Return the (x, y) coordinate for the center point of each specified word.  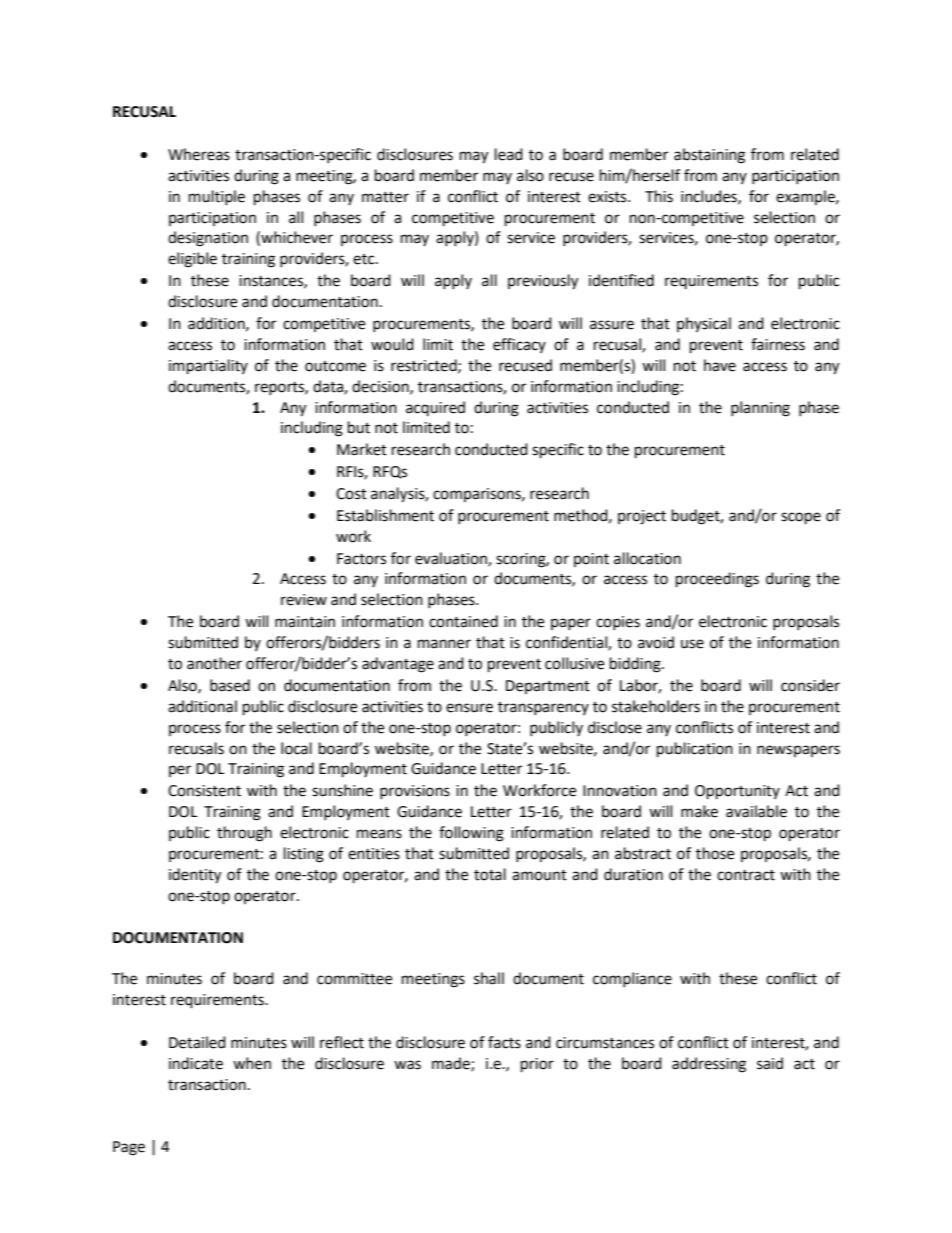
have (720, 365)
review (304, 600)
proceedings (717, 580)
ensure (469, 708)
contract (746, 875)
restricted (425, 366)
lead (509, 154)
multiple (217, 197)
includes (710, 197)
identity (195, 876)
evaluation (452, 559)
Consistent (204, 791)
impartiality (208, 367)
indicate (196, 1063)
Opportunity (737, 792)
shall (489, 978)
